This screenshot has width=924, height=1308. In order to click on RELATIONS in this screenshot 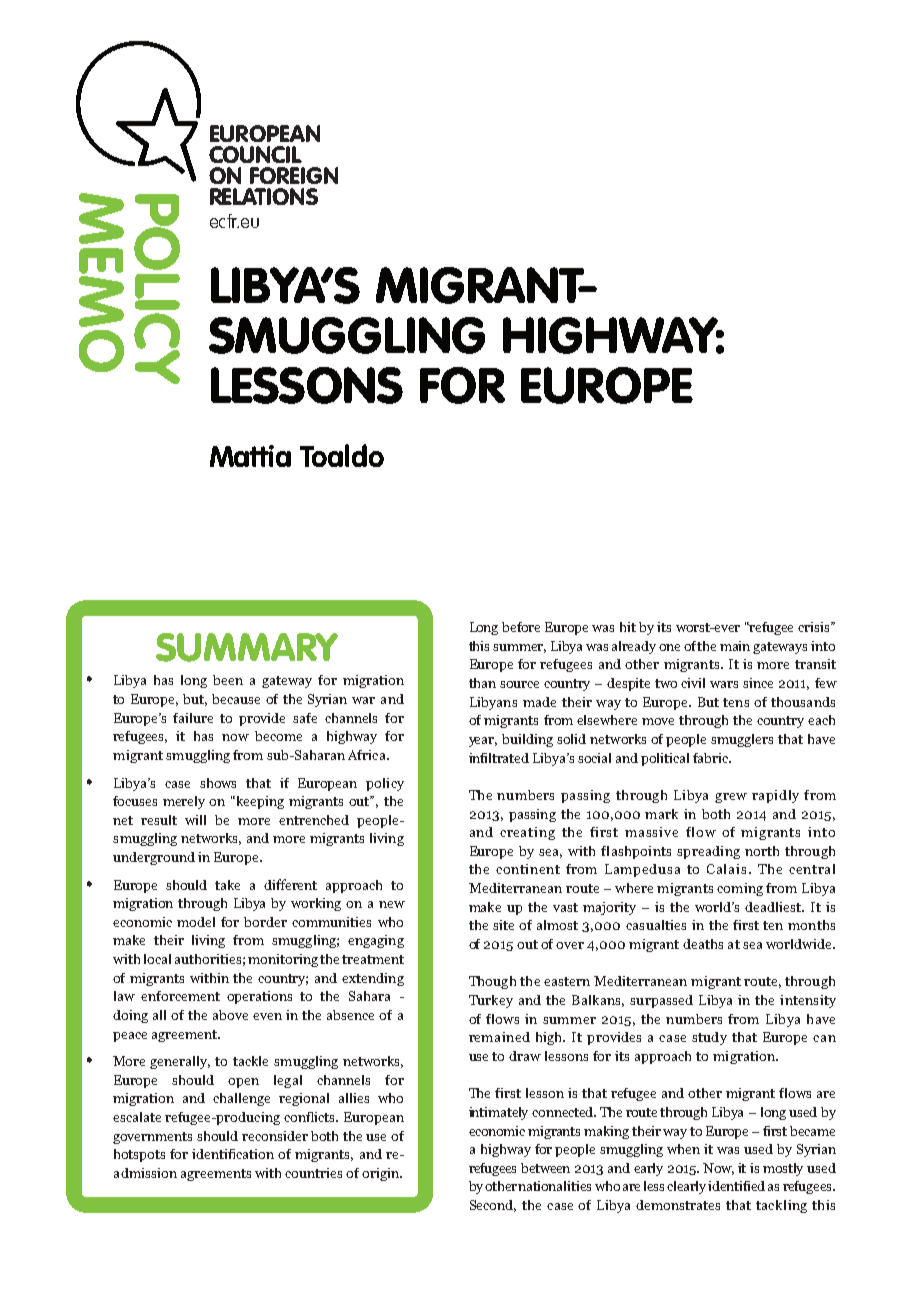, I will do `click(264, 196)`.
